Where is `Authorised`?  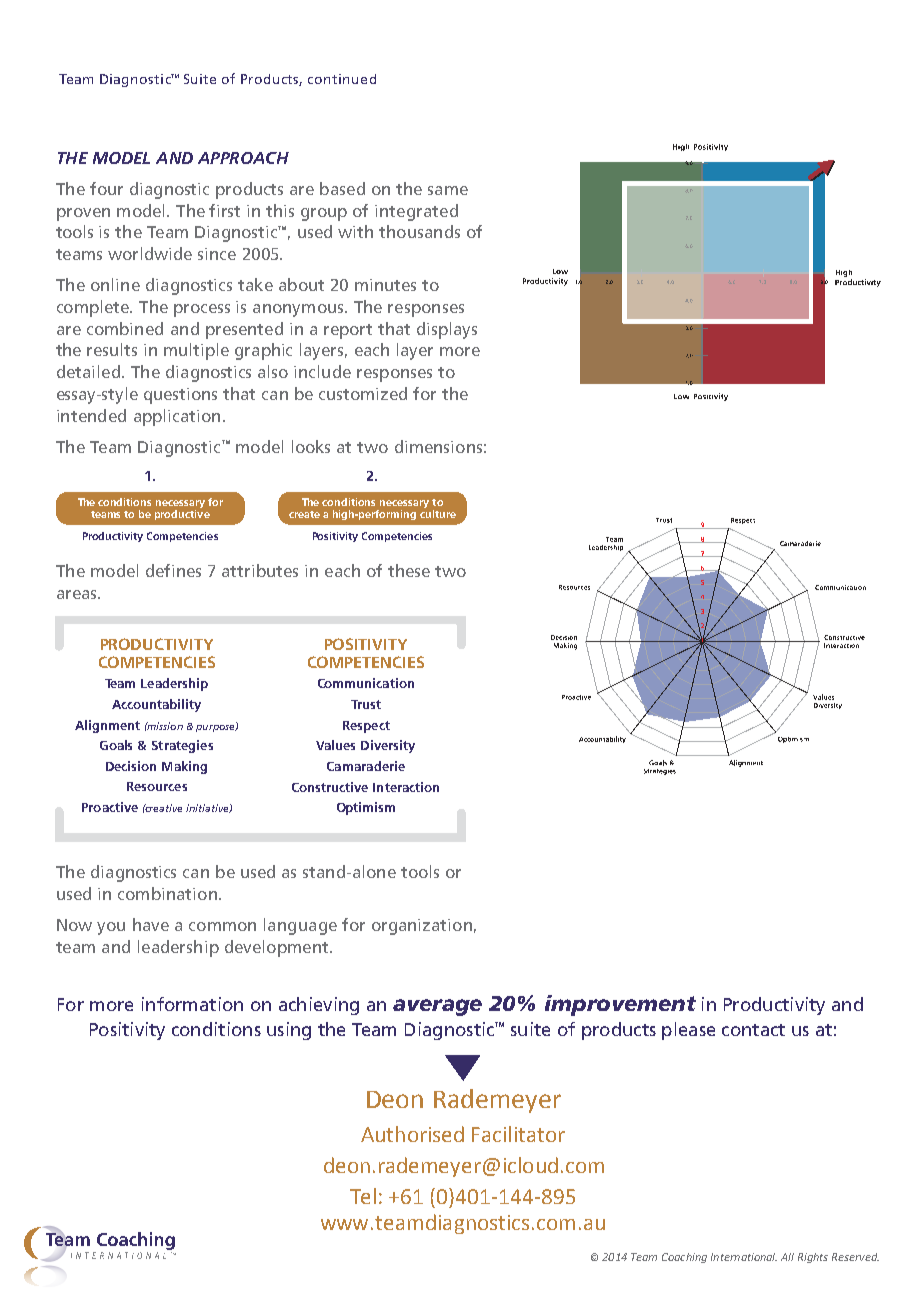 Authorised is located at coordinates (412, 1134).
